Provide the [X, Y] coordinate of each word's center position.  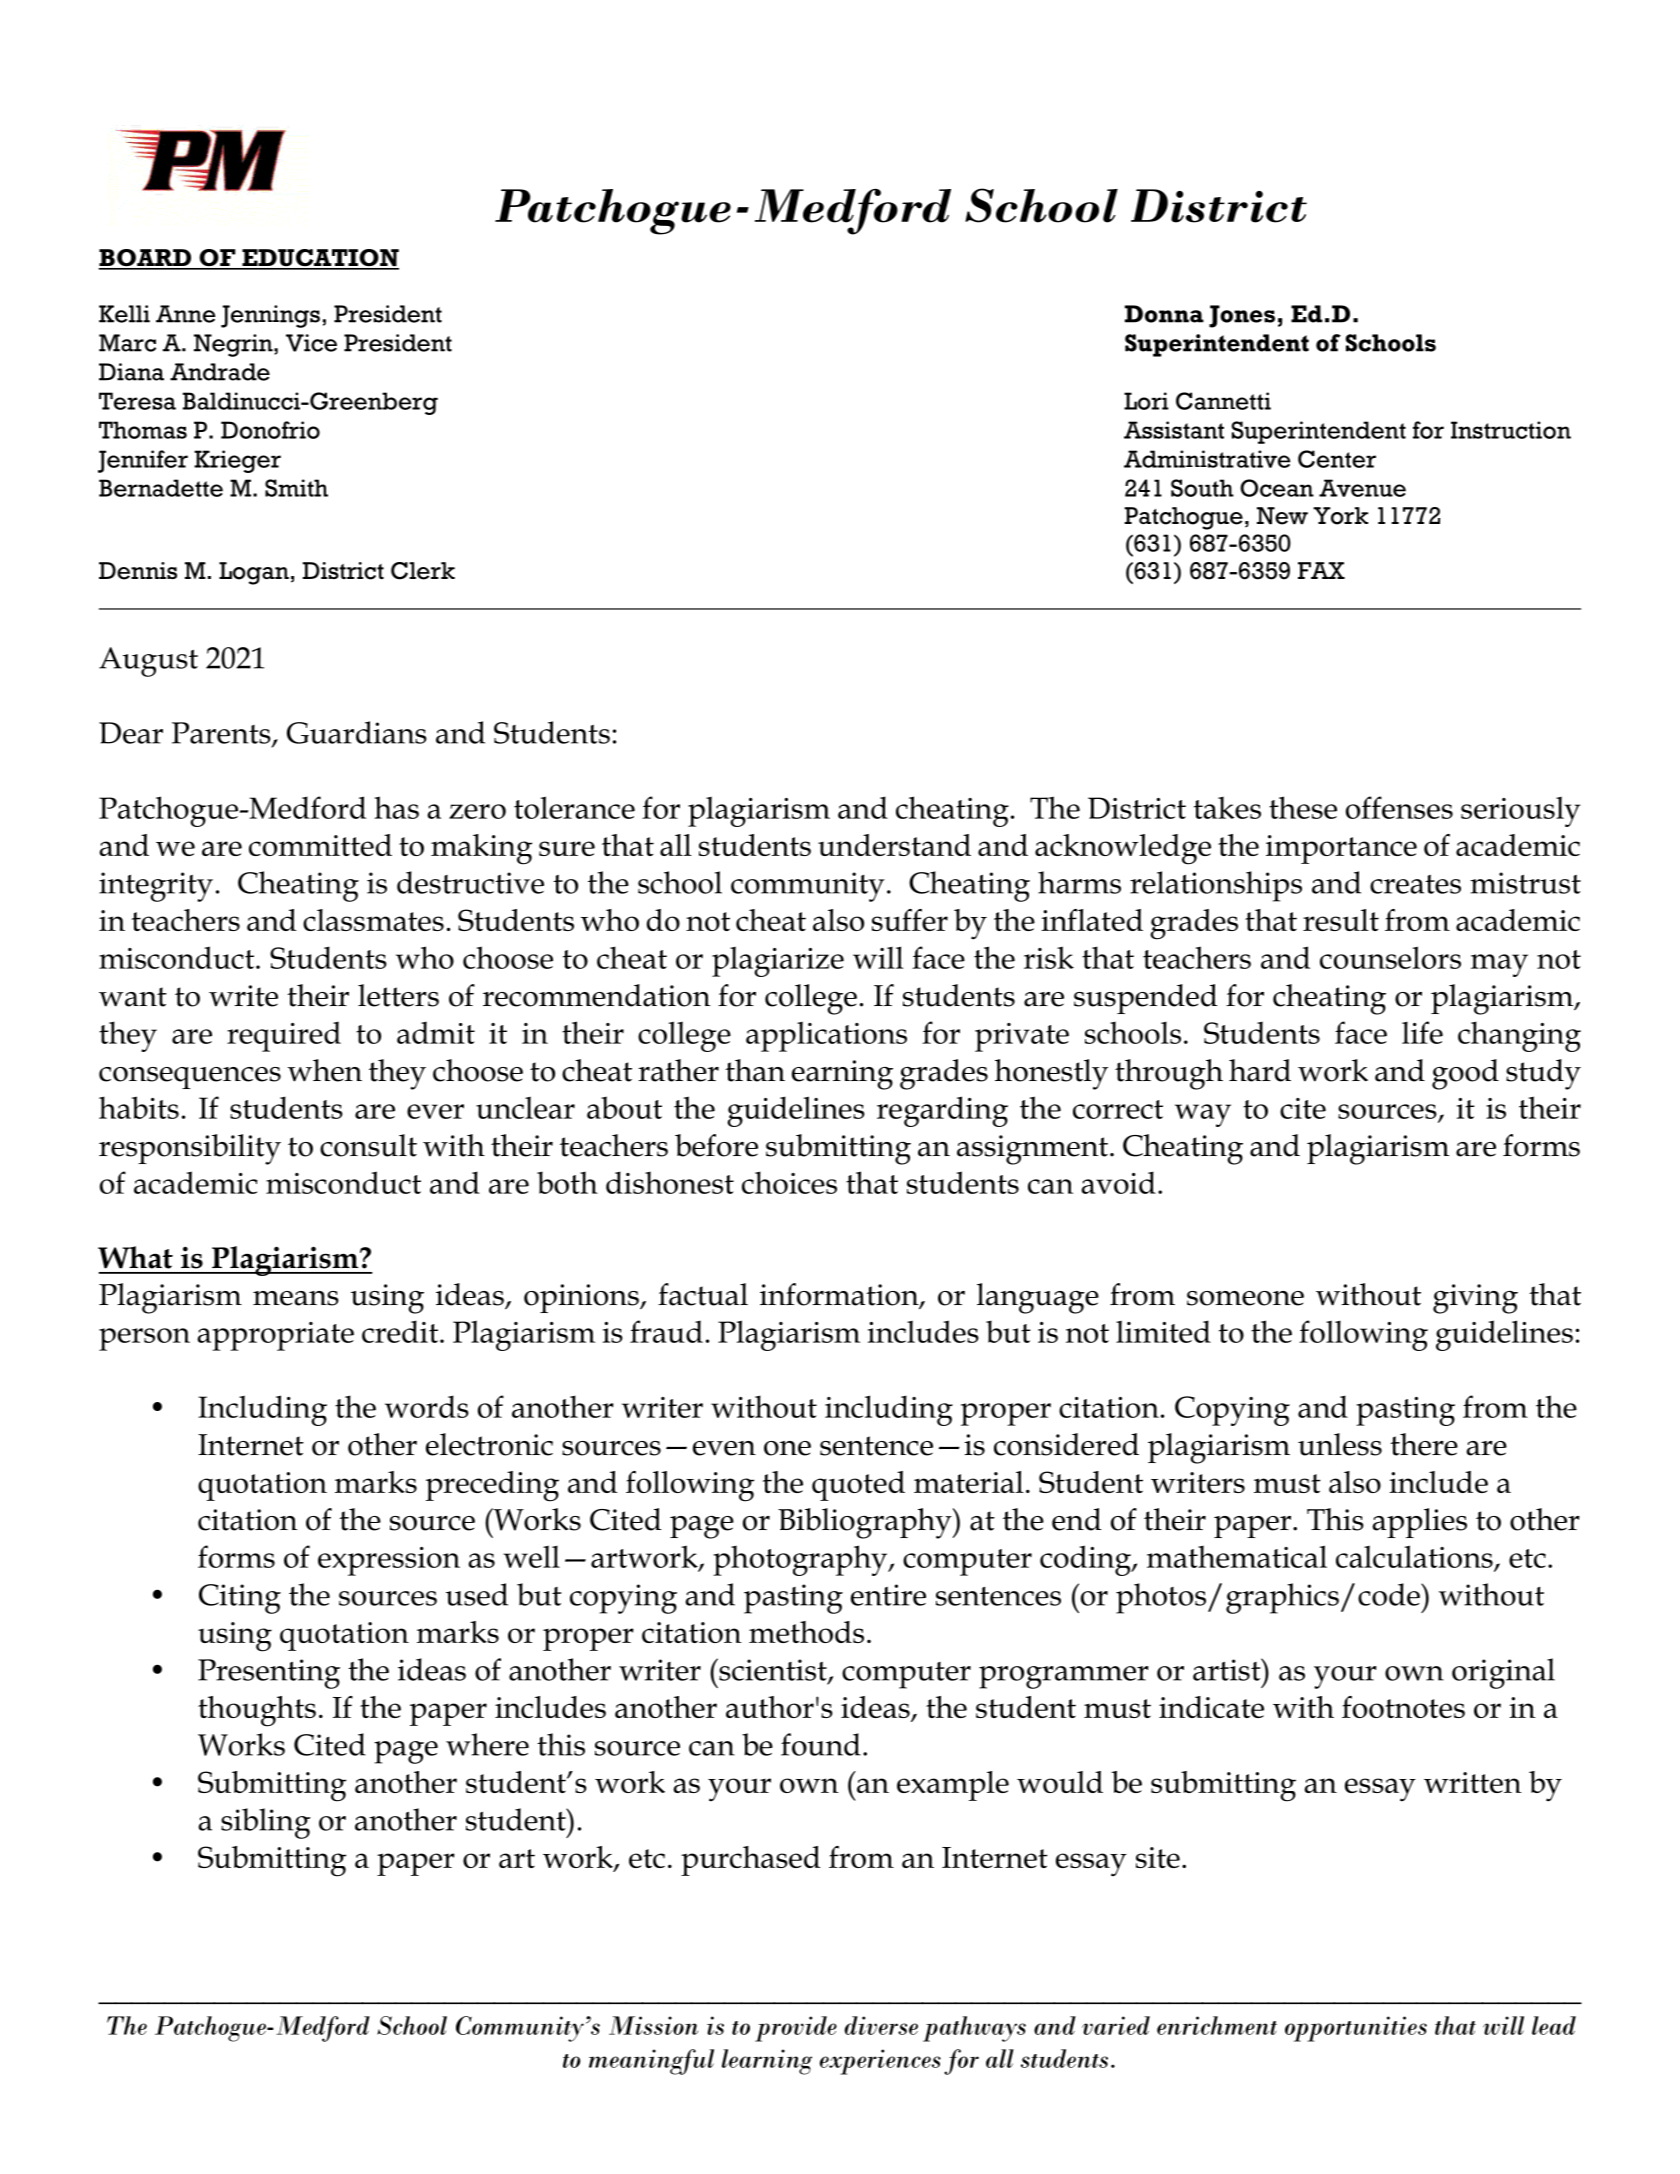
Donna [1164, 314]
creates [1415, 884]
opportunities [1356, 2029]
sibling [266, 1823]
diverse [881, 2025]
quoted [858, 1486]
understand [894, 845]
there [1424, 1444]
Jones [1242, 316]
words [427, 1406]
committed [320, 845]
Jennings [270, 316]
